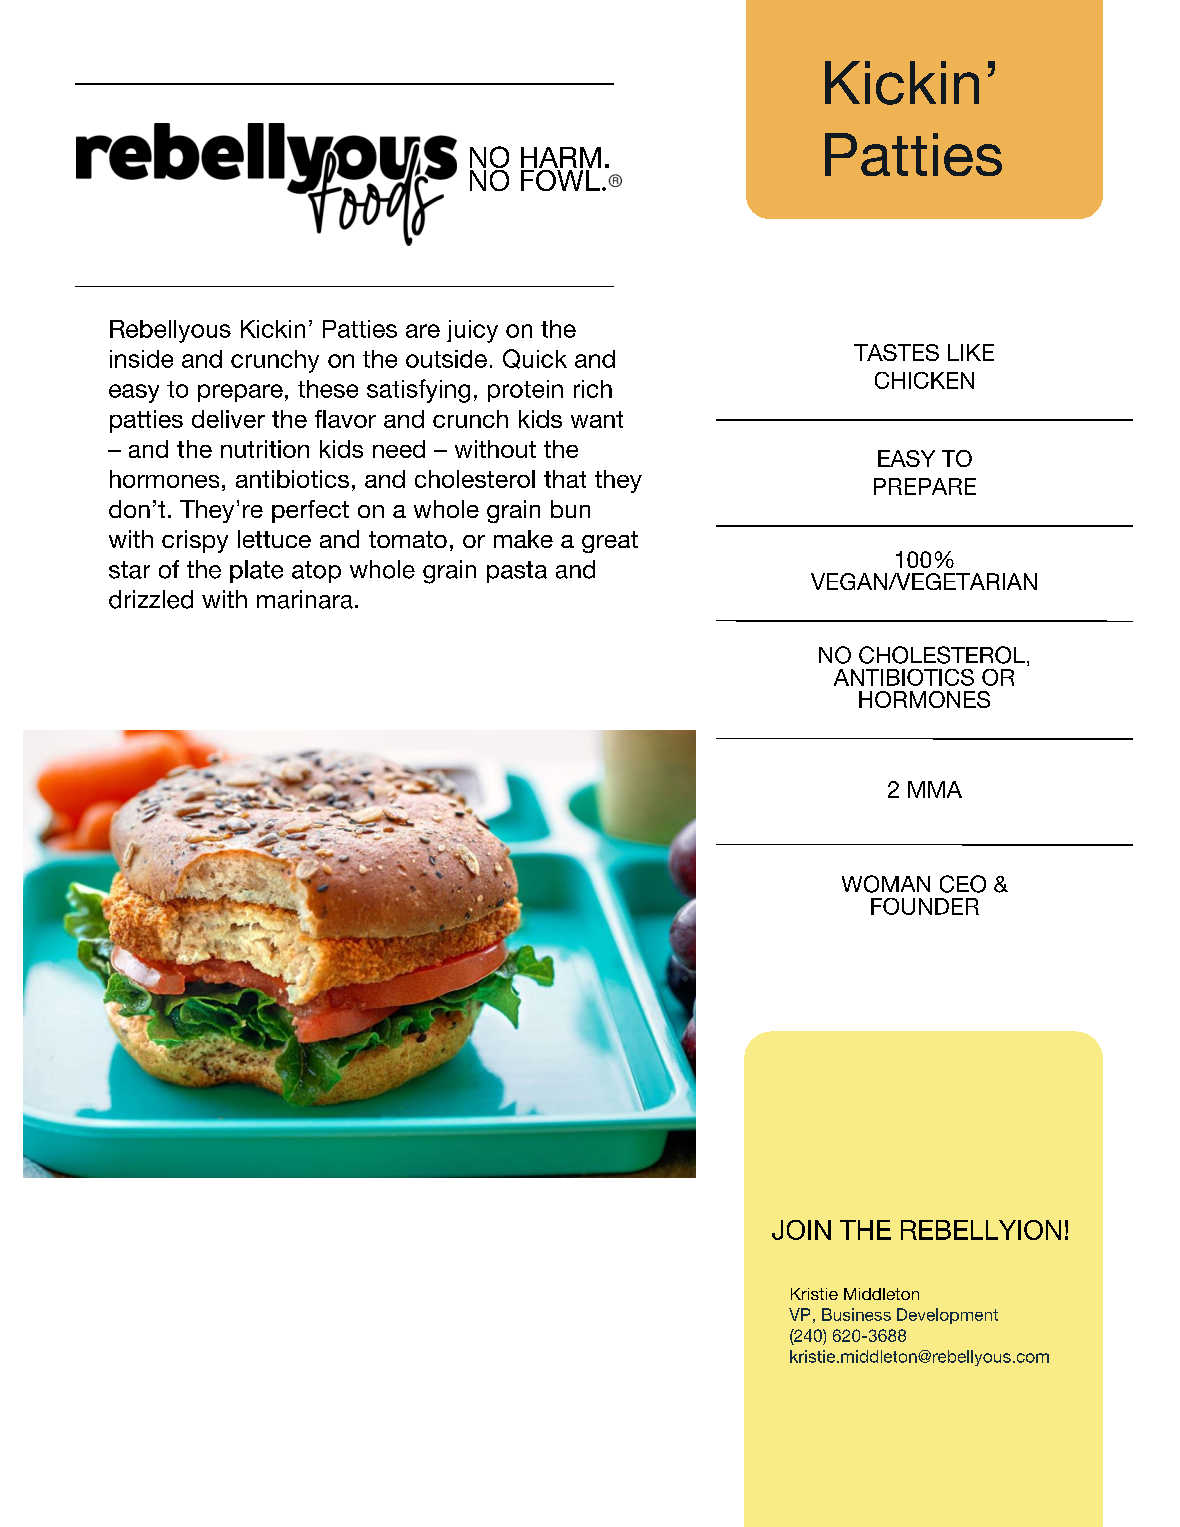 The image size is (1180, 1527). What do you see at coordinates (256, 571) in the image?
I see `plate` at bounding box center [256, 571].
